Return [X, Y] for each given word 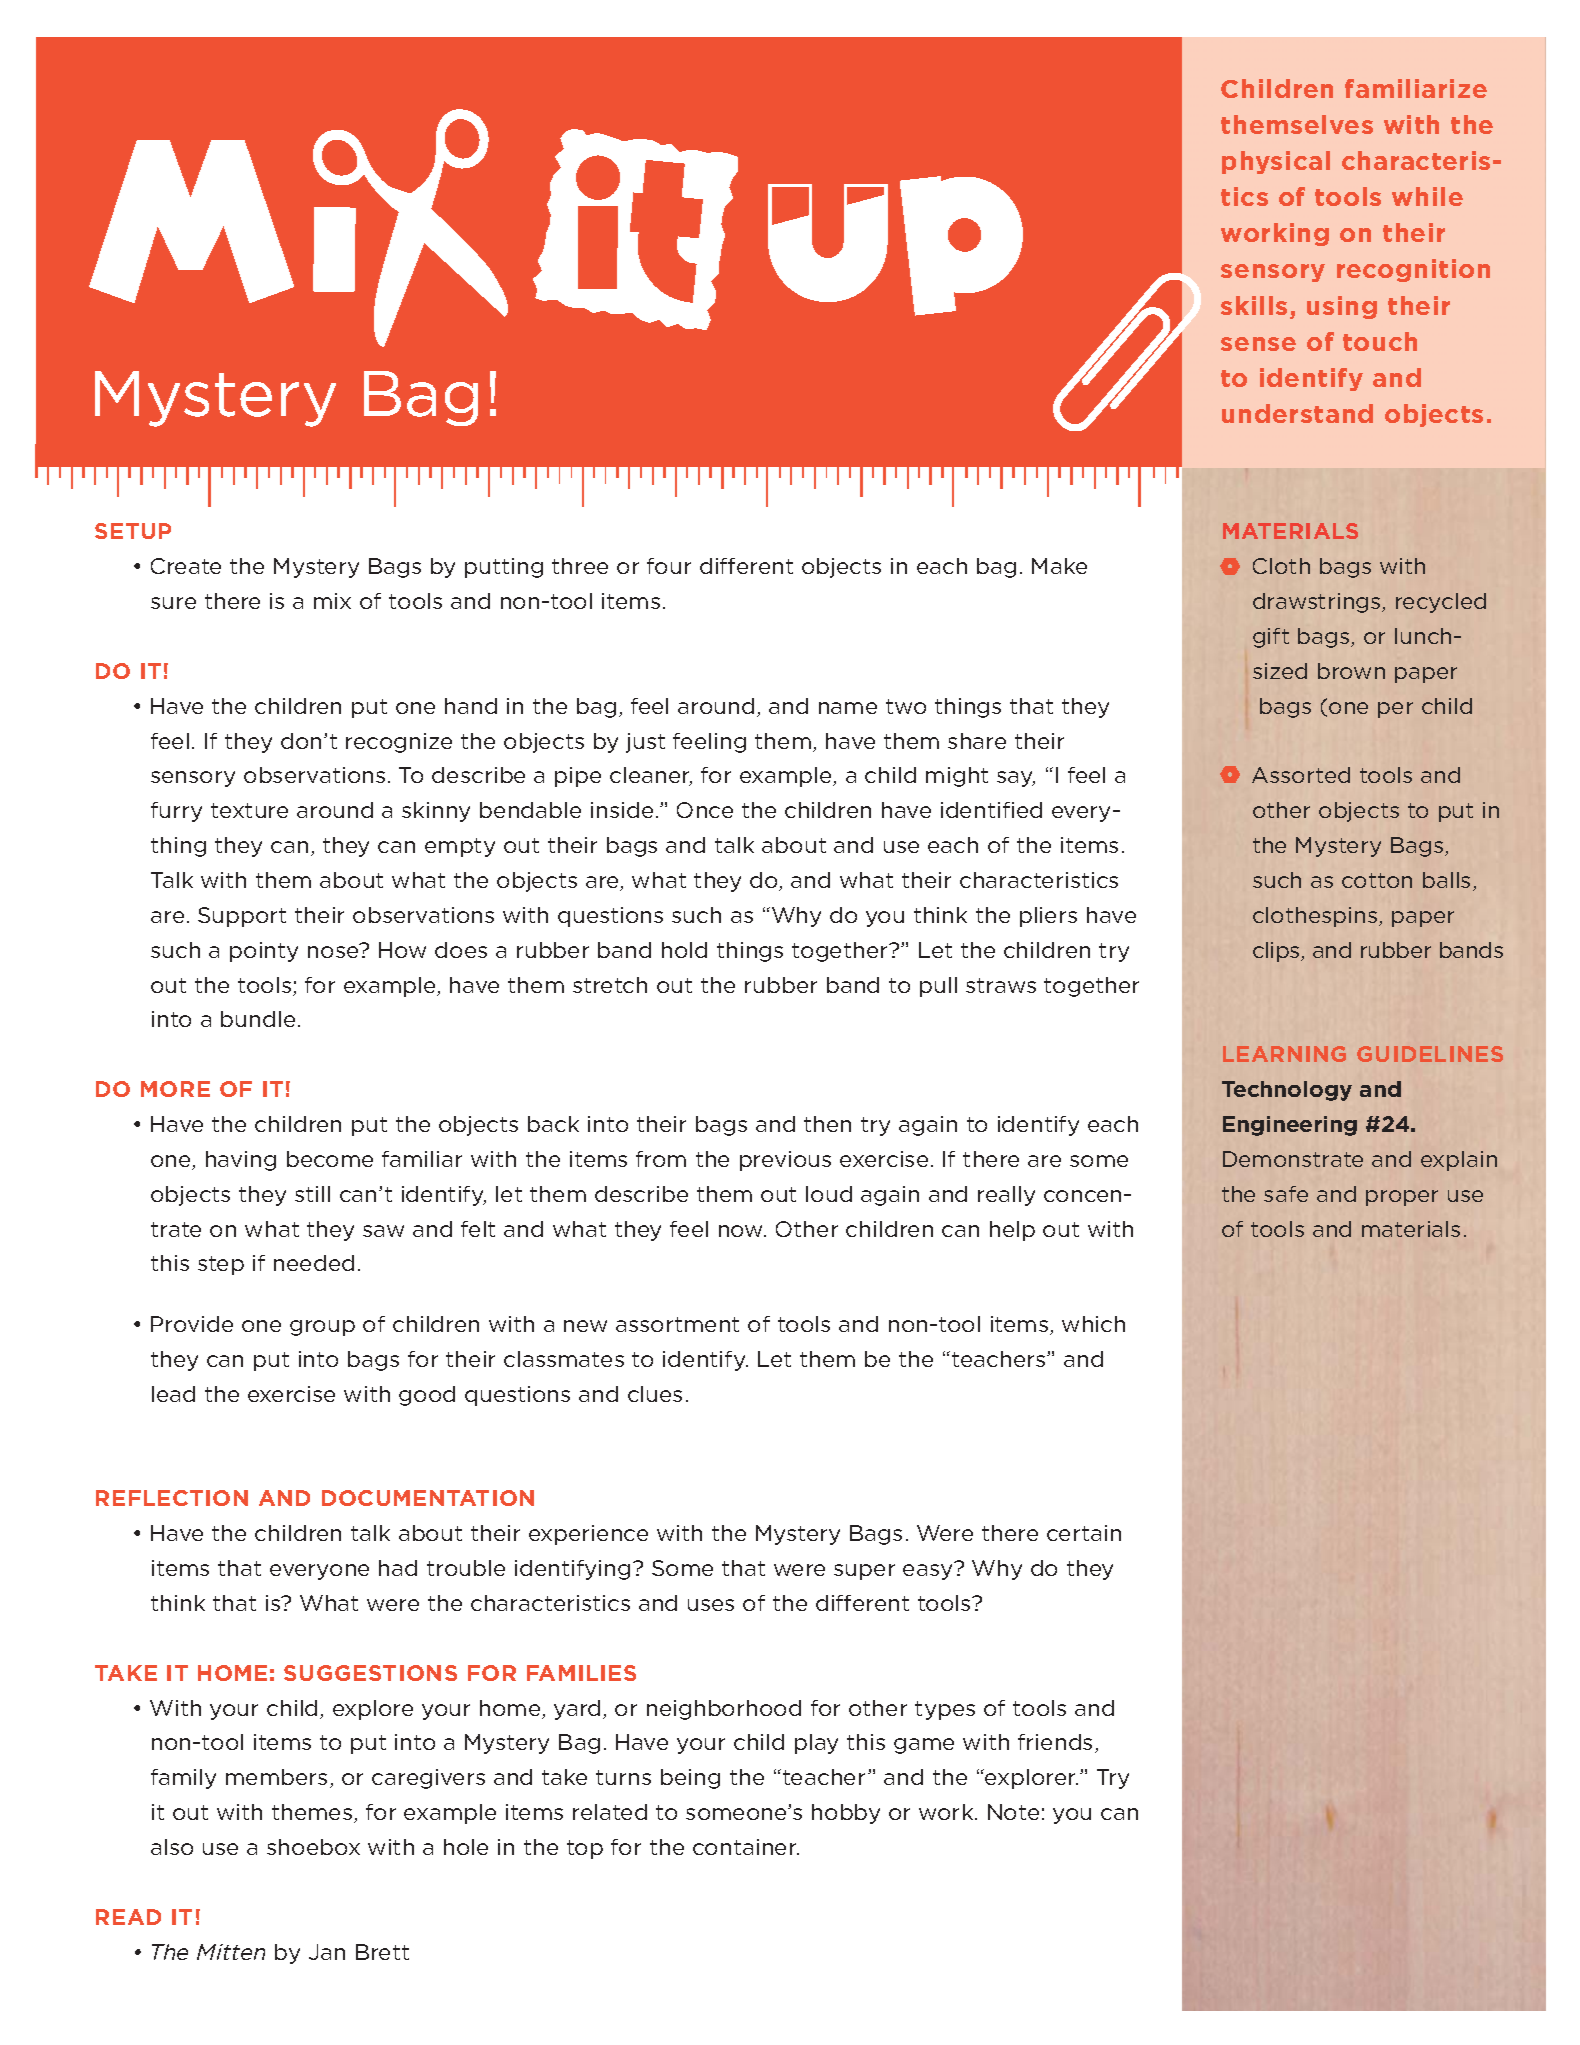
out [778, 1194]
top [585, 1849]
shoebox [313, 1847]
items [631, 601]
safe [1286, 1194]
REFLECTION [172, 1498]
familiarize [1416, 88]
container [746, 1847]
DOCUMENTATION [428, 1498]
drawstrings [1318, 603]
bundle [258, 1019]
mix [332, 601]
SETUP [133, 531]
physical [1276, 162]
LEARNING [1284, 1054]
